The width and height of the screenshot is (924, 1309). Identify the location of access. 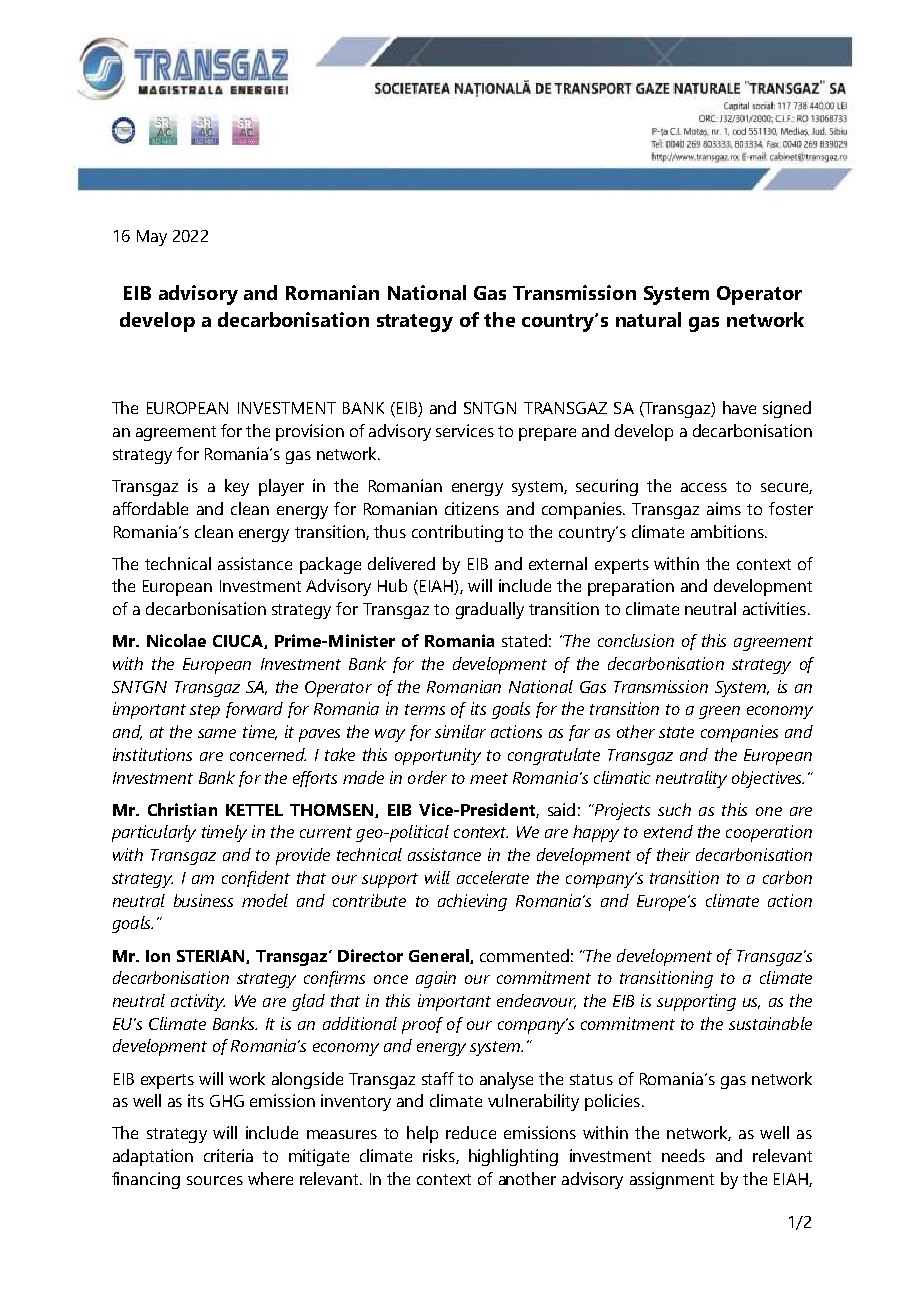
(704, 487).
